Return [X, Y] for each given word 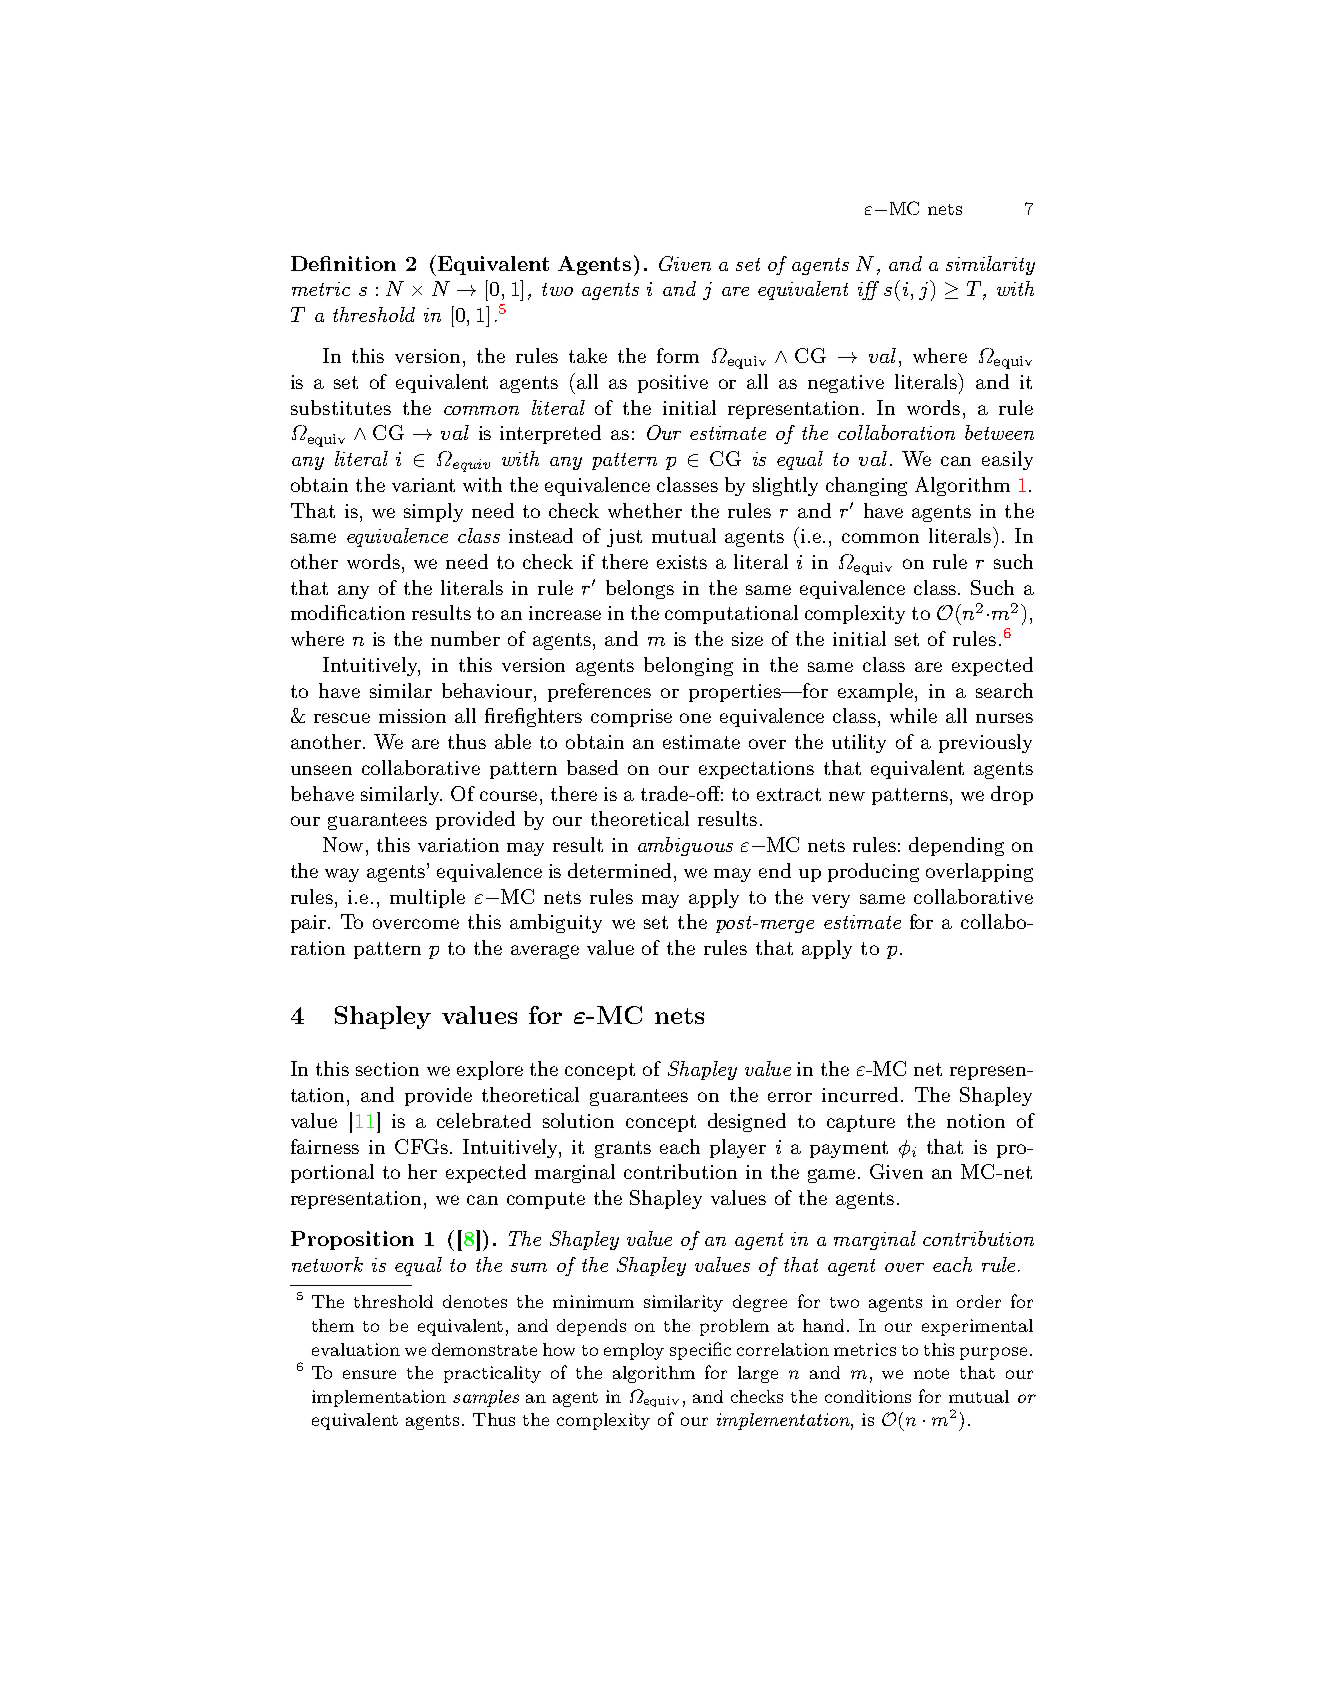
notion [976, 1121]
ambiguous [685, 846]
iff [868, 290]
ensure [369, 1374]
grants [623, 1149]
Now [343, 844]
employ [634, 1351]
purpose [993, 1353]
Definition [343, 263]
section [387, 1069]
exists [682, 562]
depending [956, 846]
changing [866, 486]
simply [433, 512]
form [678, 355]
